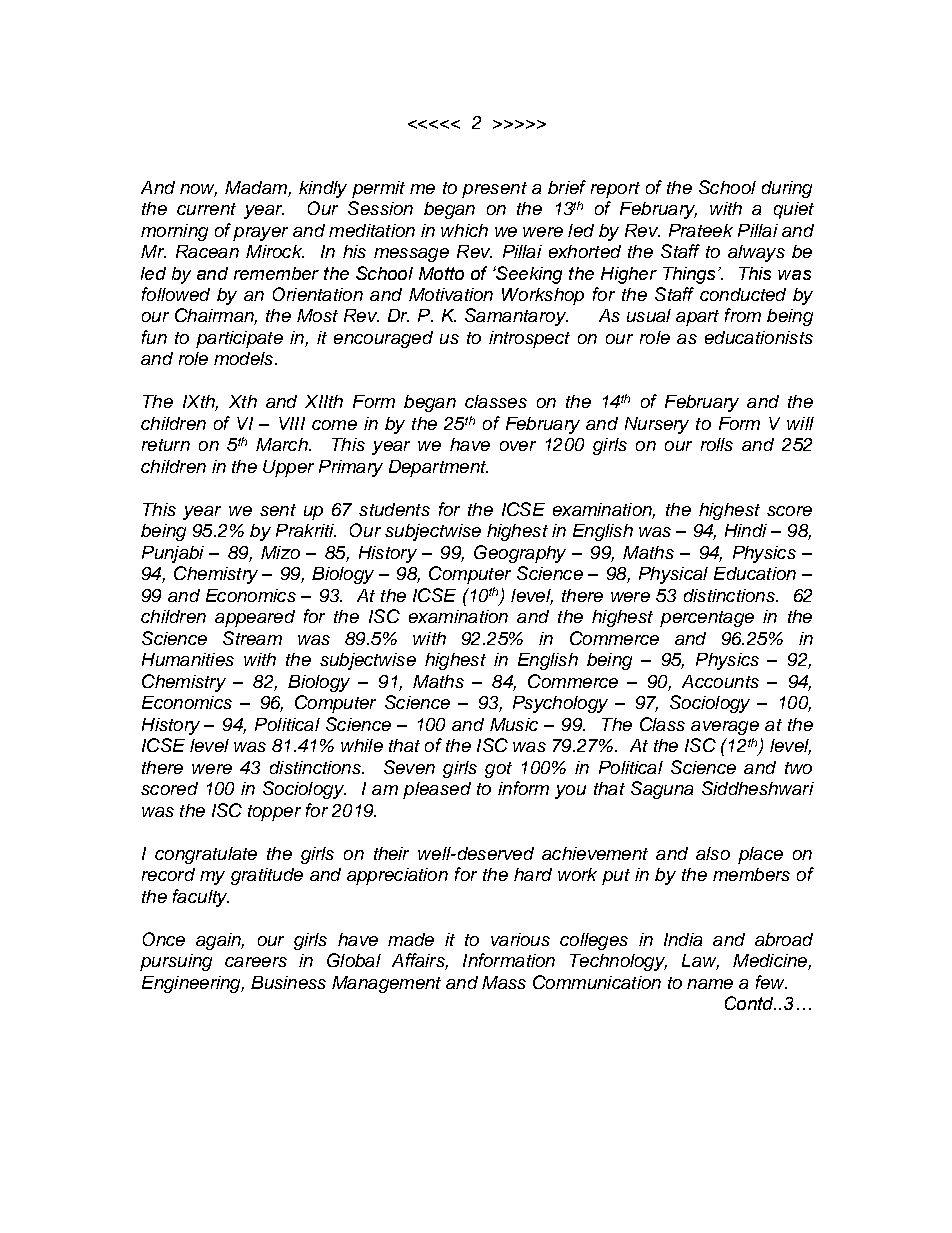  What do you see at coordinates (717, 444) in the screenshot?
I see `rolls` at bounding box center [717, 444].
